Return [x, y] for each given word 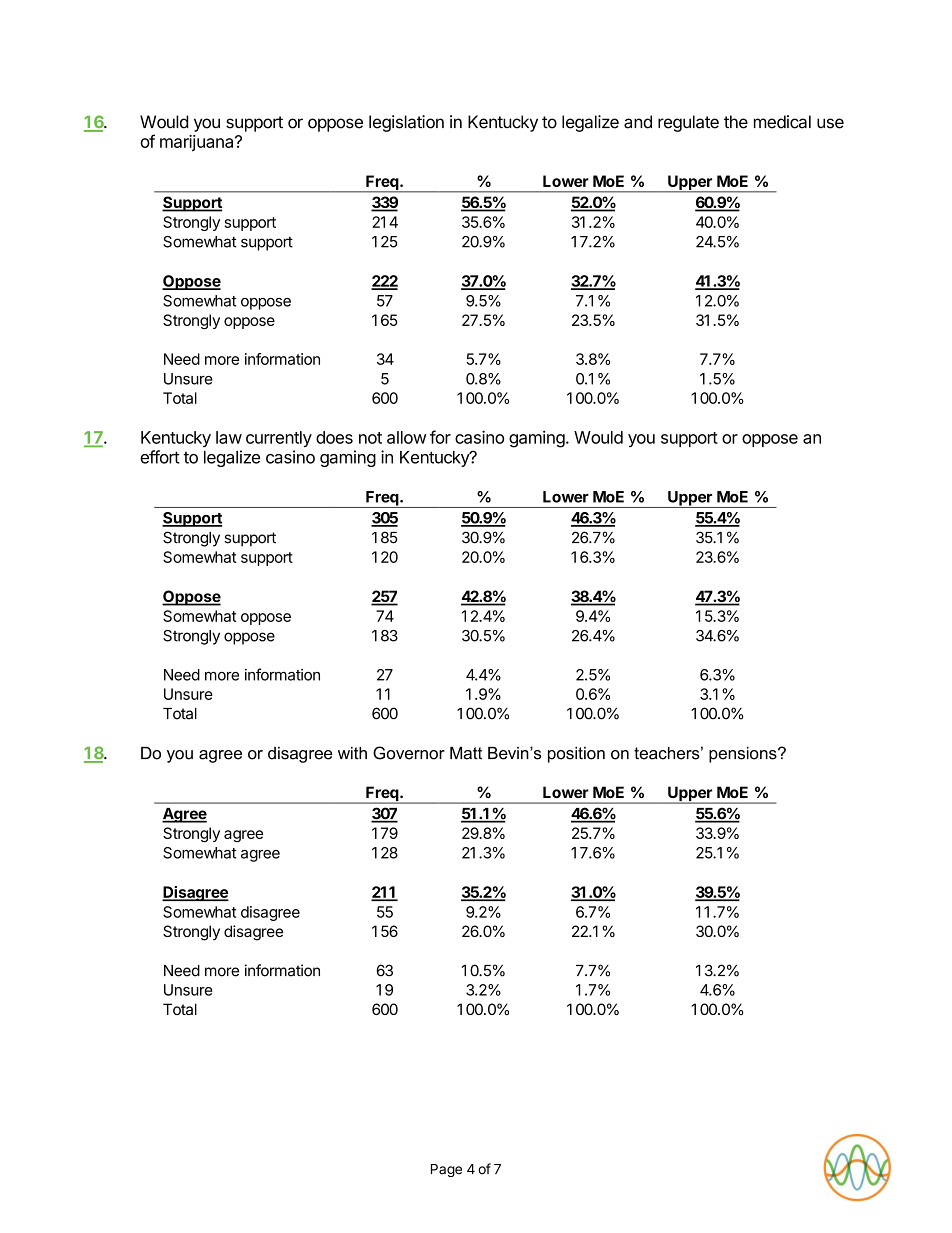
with [352, 753]
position [576, 755]
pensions [744, 755]
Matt [466, 753]
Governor [409, 753]
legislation [406, 123]
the [736, 122]
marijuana [198, 143]
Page [446, 1170]
